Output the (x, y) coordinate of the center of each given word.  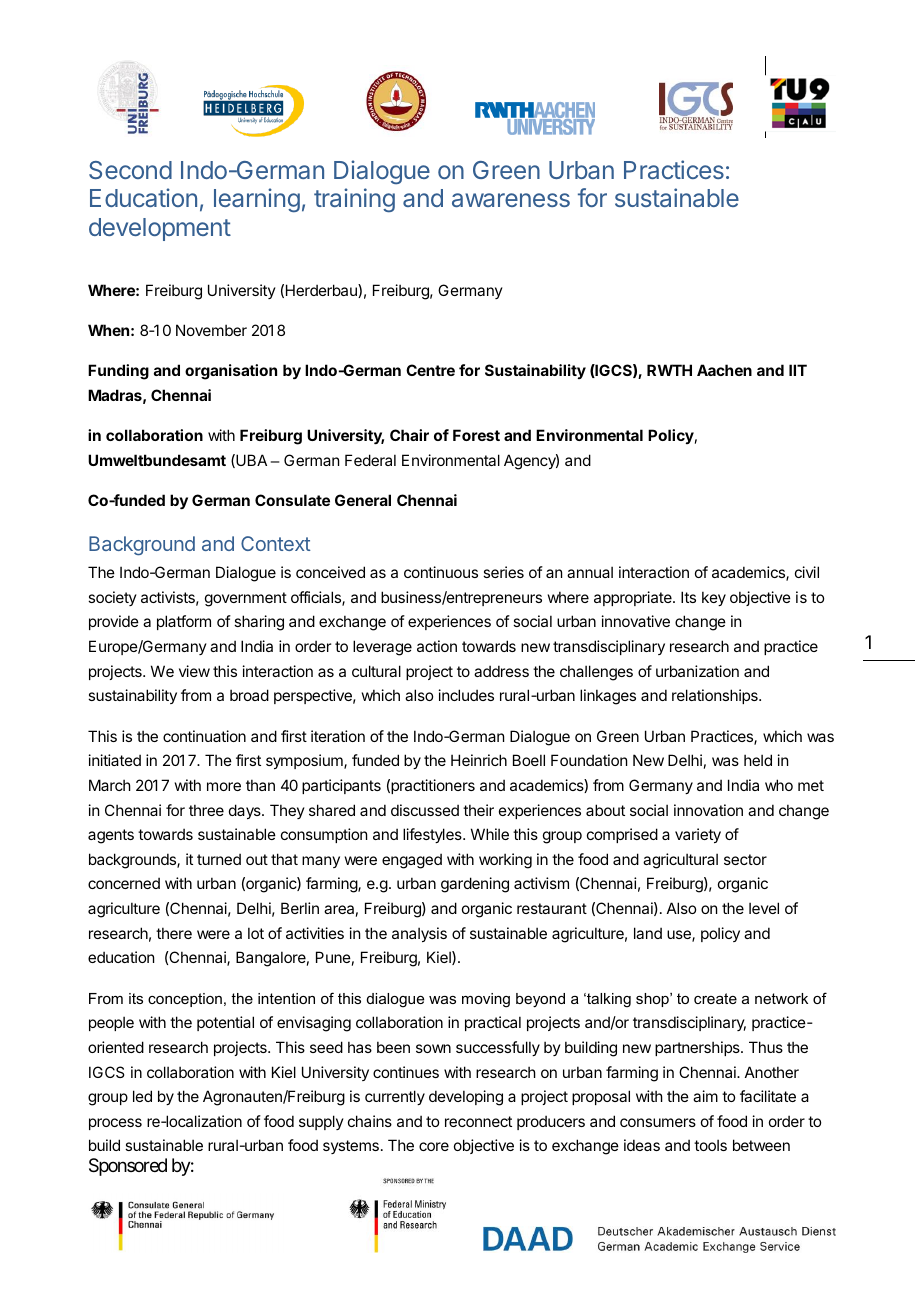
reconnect (478, 1121)
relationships (716, 696)
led (142, 1096)
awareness (511, 200)
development (160, 229)
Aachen (724, 370)
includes (466, 695)
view (194, 671)
